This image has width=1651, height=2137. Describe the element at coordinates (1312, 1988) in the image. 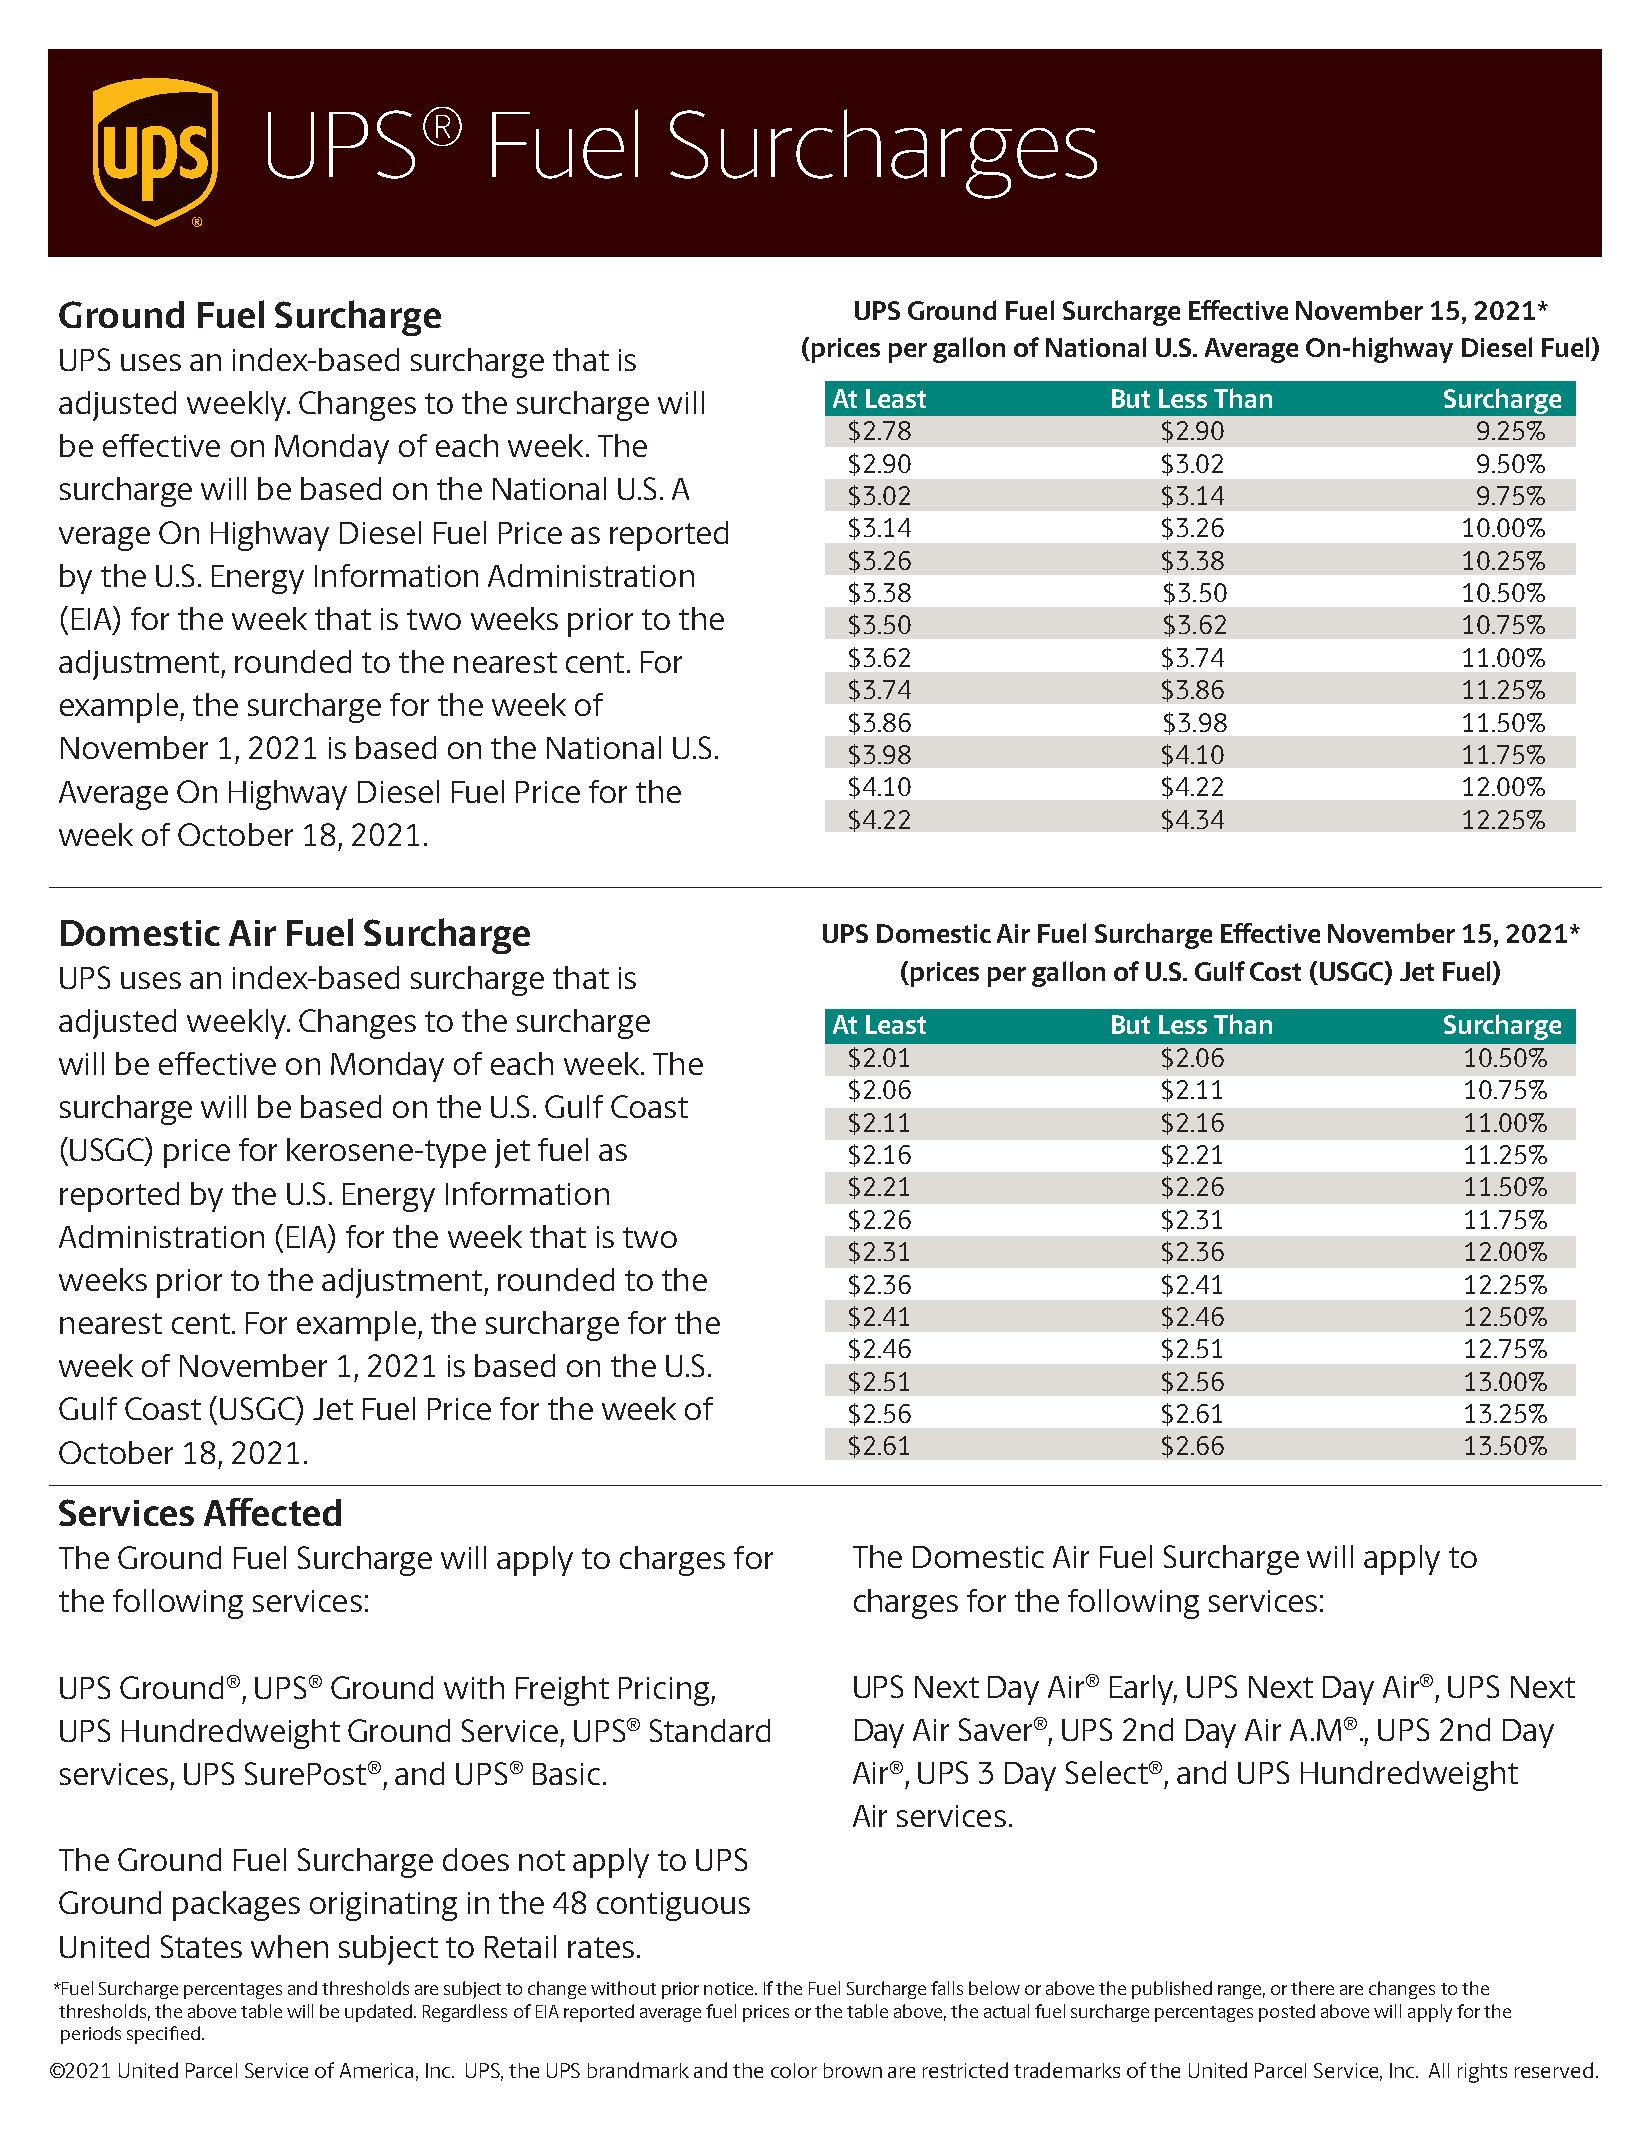

I see `there` at that location.
